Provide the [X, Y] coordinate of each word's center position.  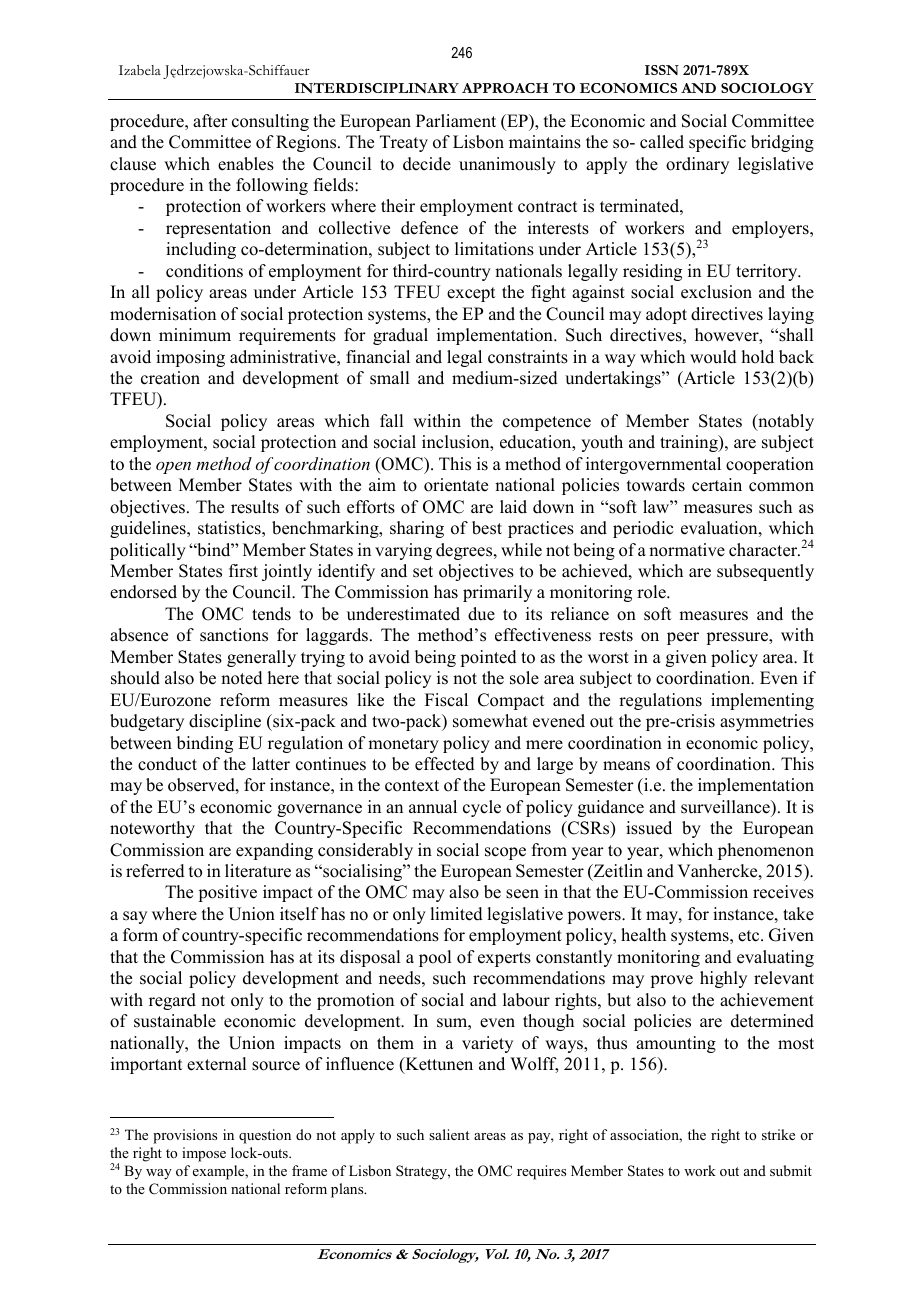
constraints [528, 357]
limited [456, 914]
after [210, 121]
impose [204, 1154]
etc [750, 936]
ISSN [662, 70]
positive [227, 893]
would [713, 357]
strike [778, 1134]
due [481, 614]
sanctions [234, 635]
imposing [190, 358]
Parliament [456, 121]
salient [449, 1134]
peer [683, 638]
